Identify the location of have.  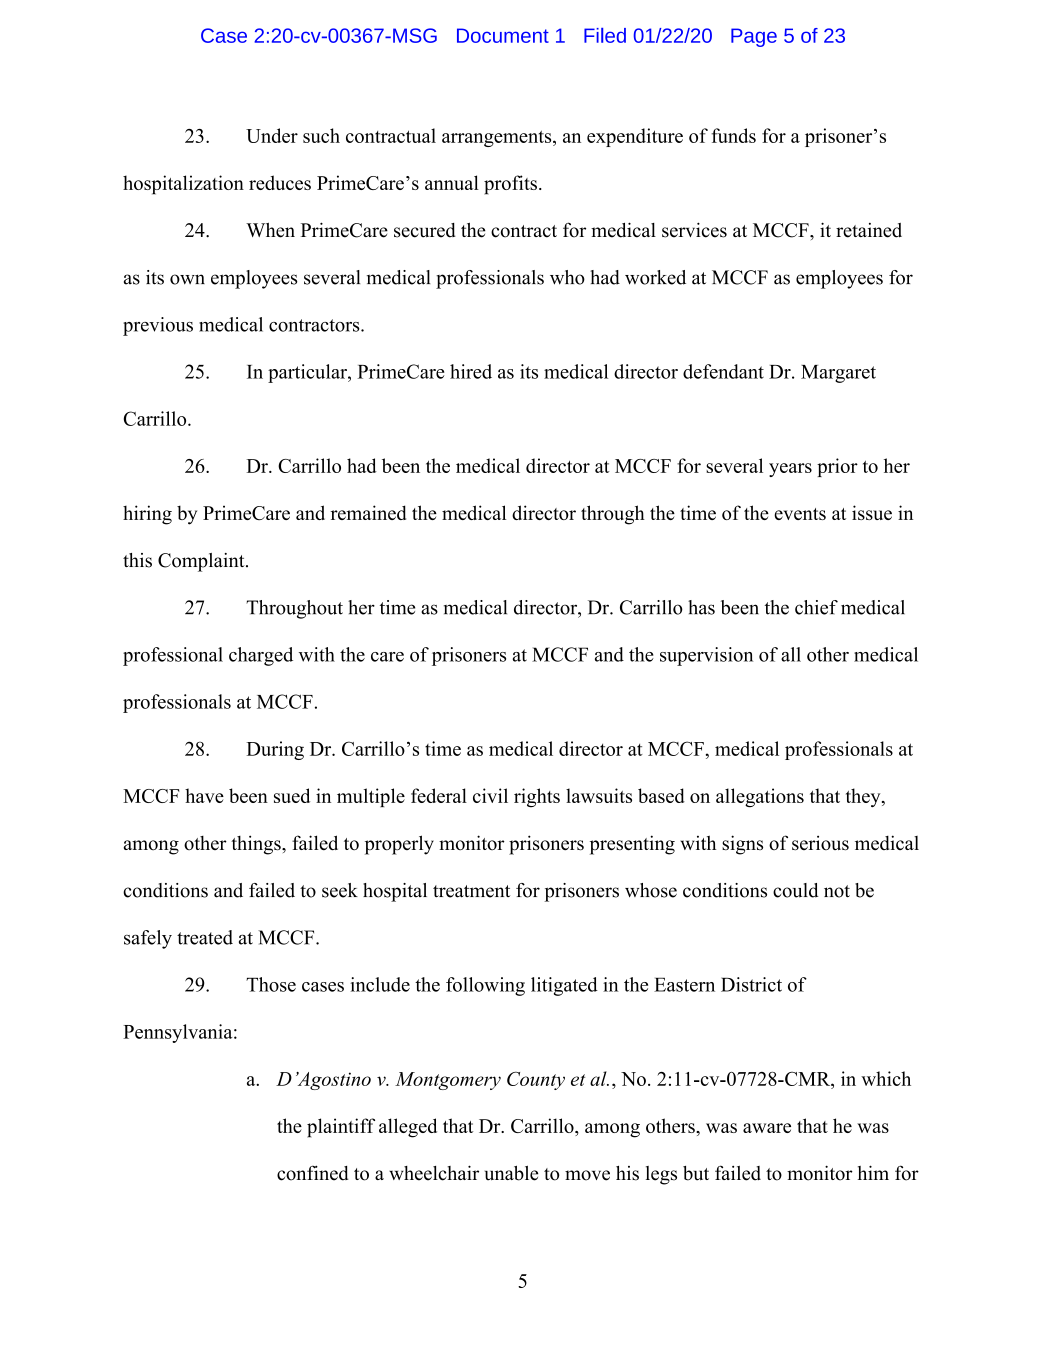
(204, 795).
